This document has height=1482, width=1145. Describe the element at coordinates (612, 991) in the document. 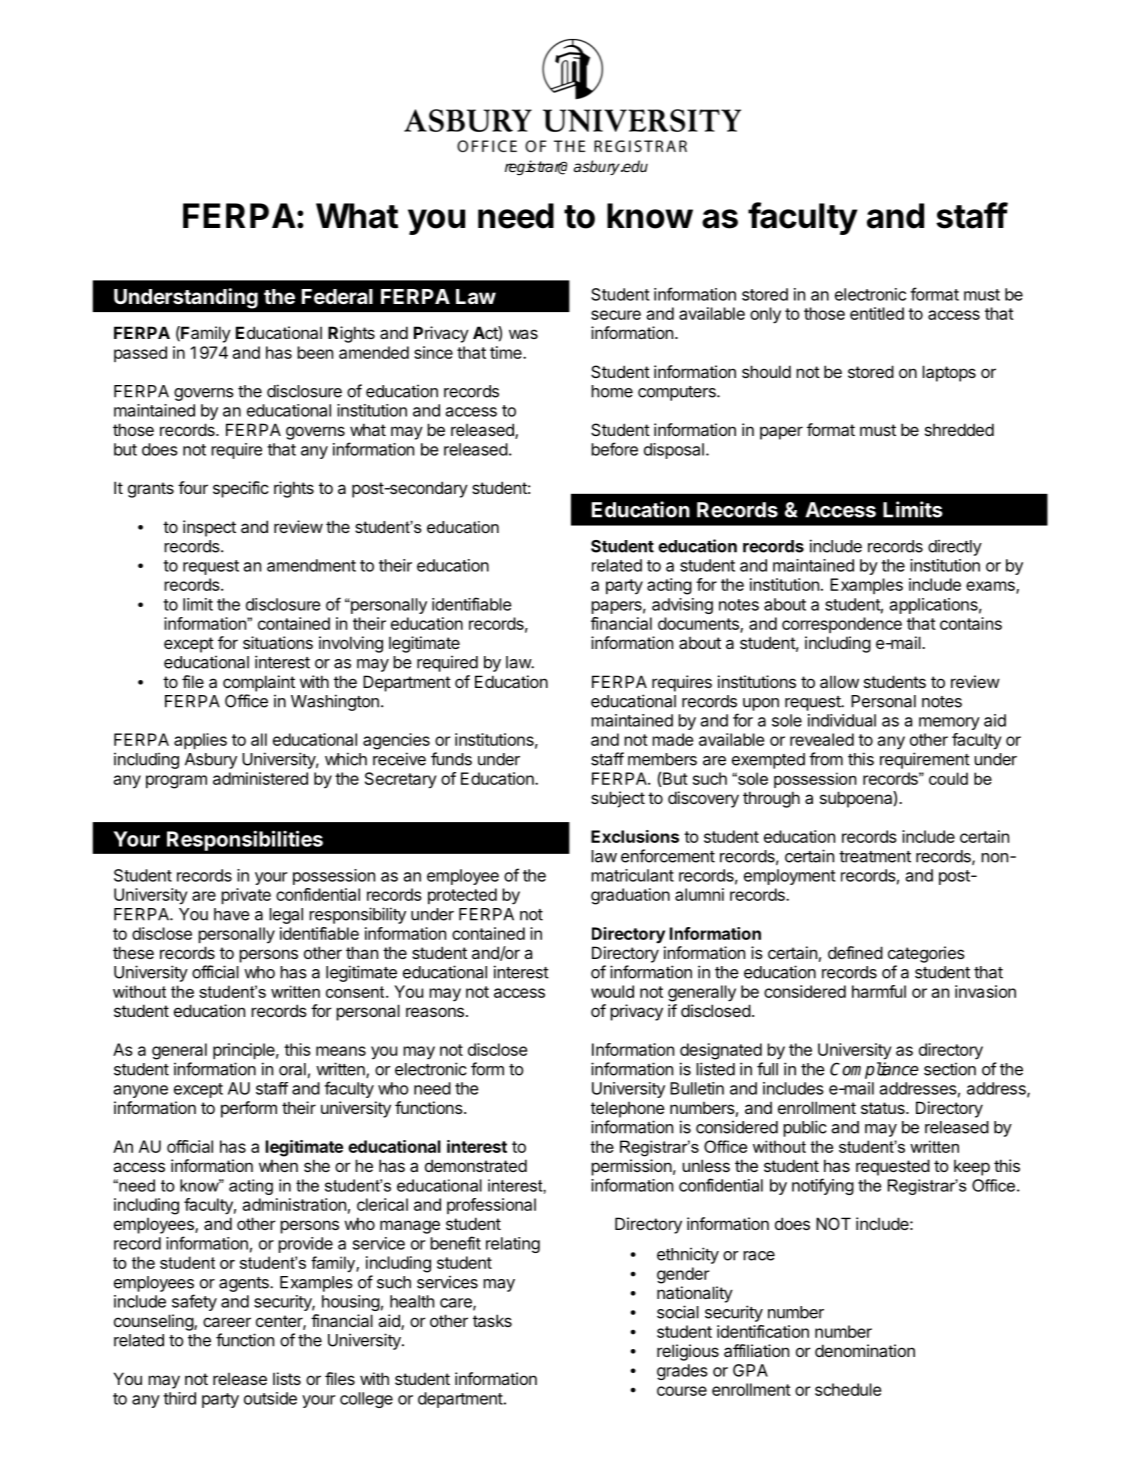

I see `would` at that location.
